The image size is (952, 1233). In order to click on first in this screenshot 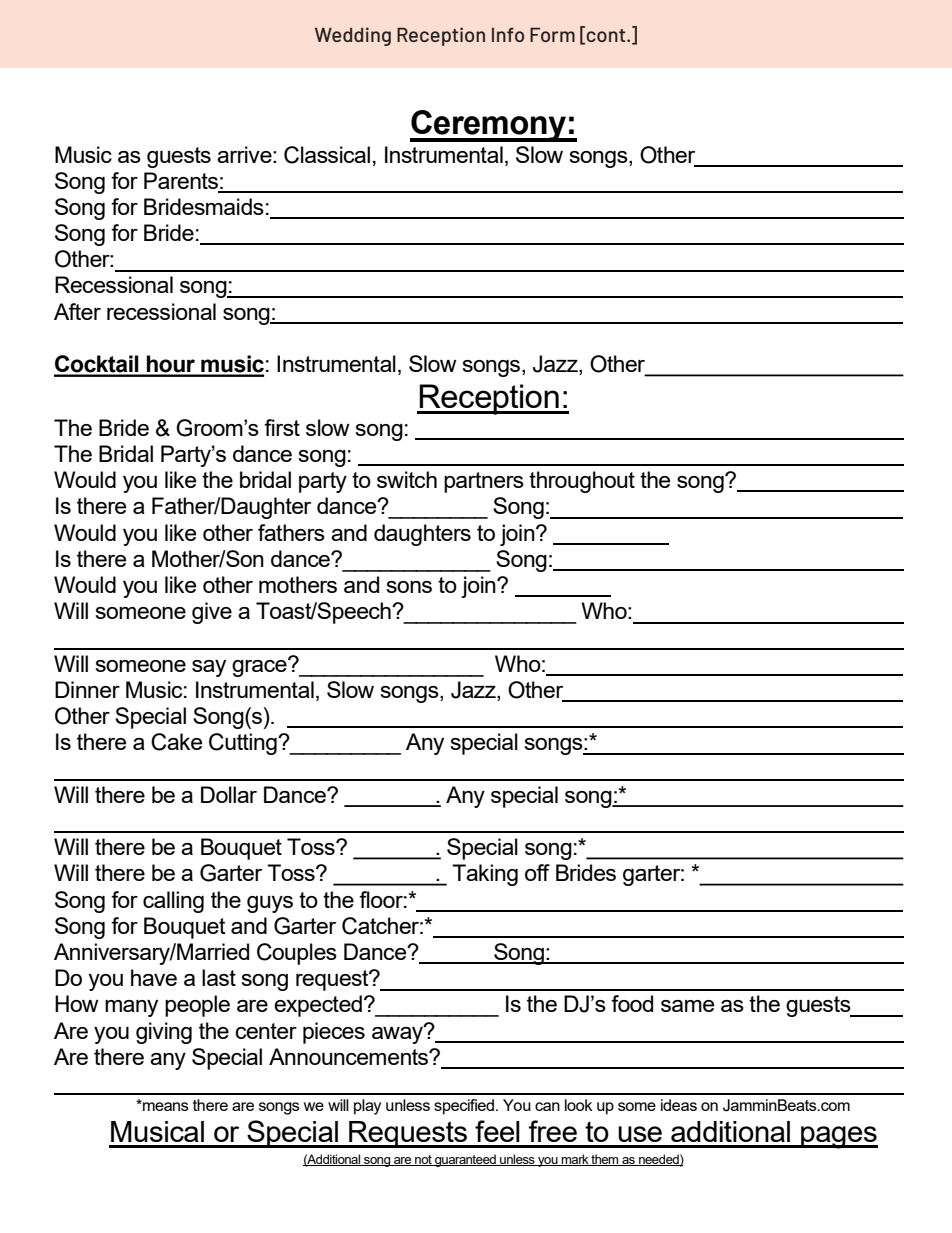, I will do `click(282, 427)`.
